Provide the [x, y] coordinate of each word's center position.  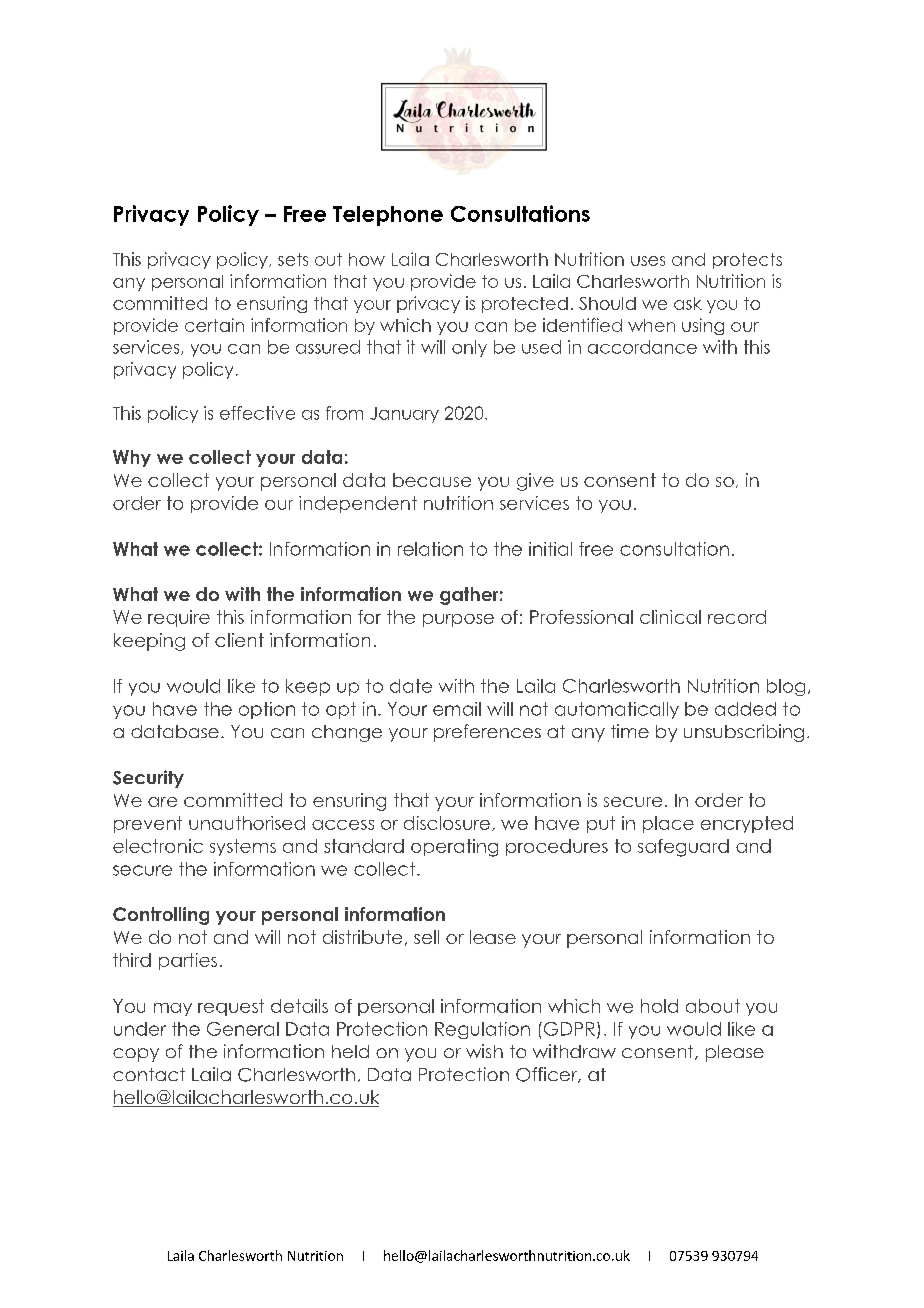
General [243, 1029]
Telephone [388, 216]
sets [293, 259]
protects [747, 261]
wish [484, 1051]
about [713, 1006]
